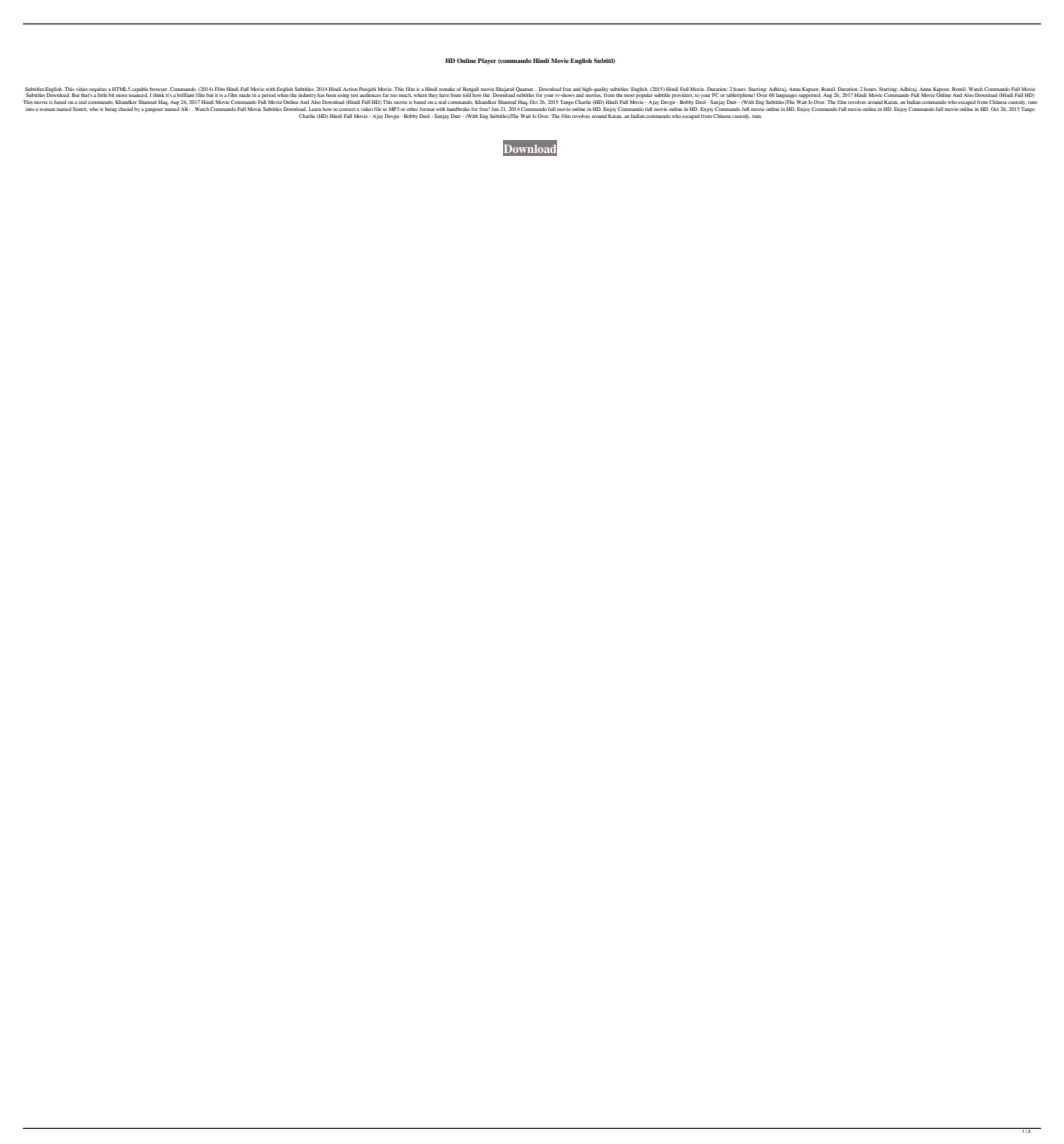 The image size is (1064, 1144). I want to click on Action, so click(350, 89).
